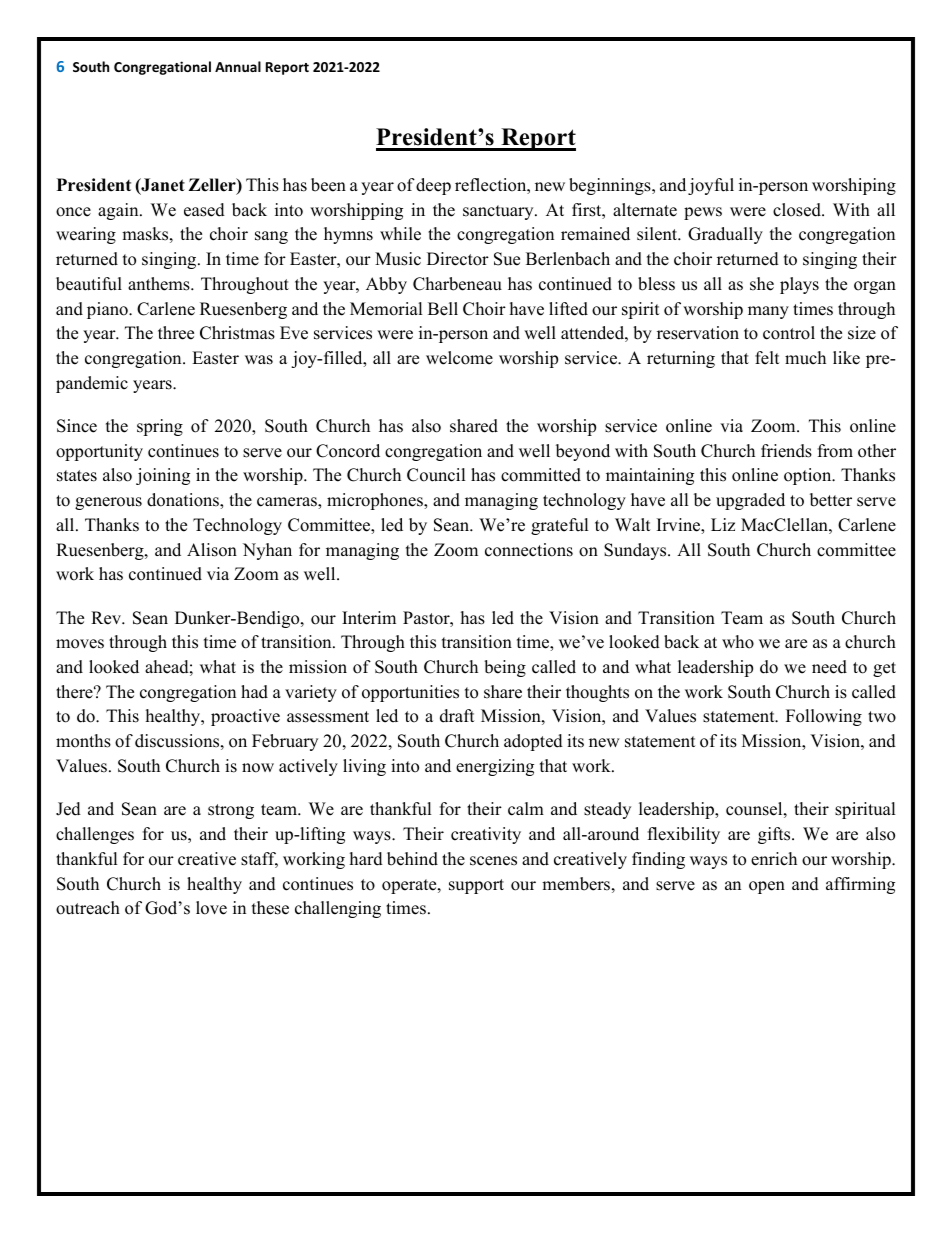 The width and height of the screenshot is (952, 1233). What do you see at coordinates (238, 66) in the screenshot?
I see `Annual` at bounding box center [238, 66].
